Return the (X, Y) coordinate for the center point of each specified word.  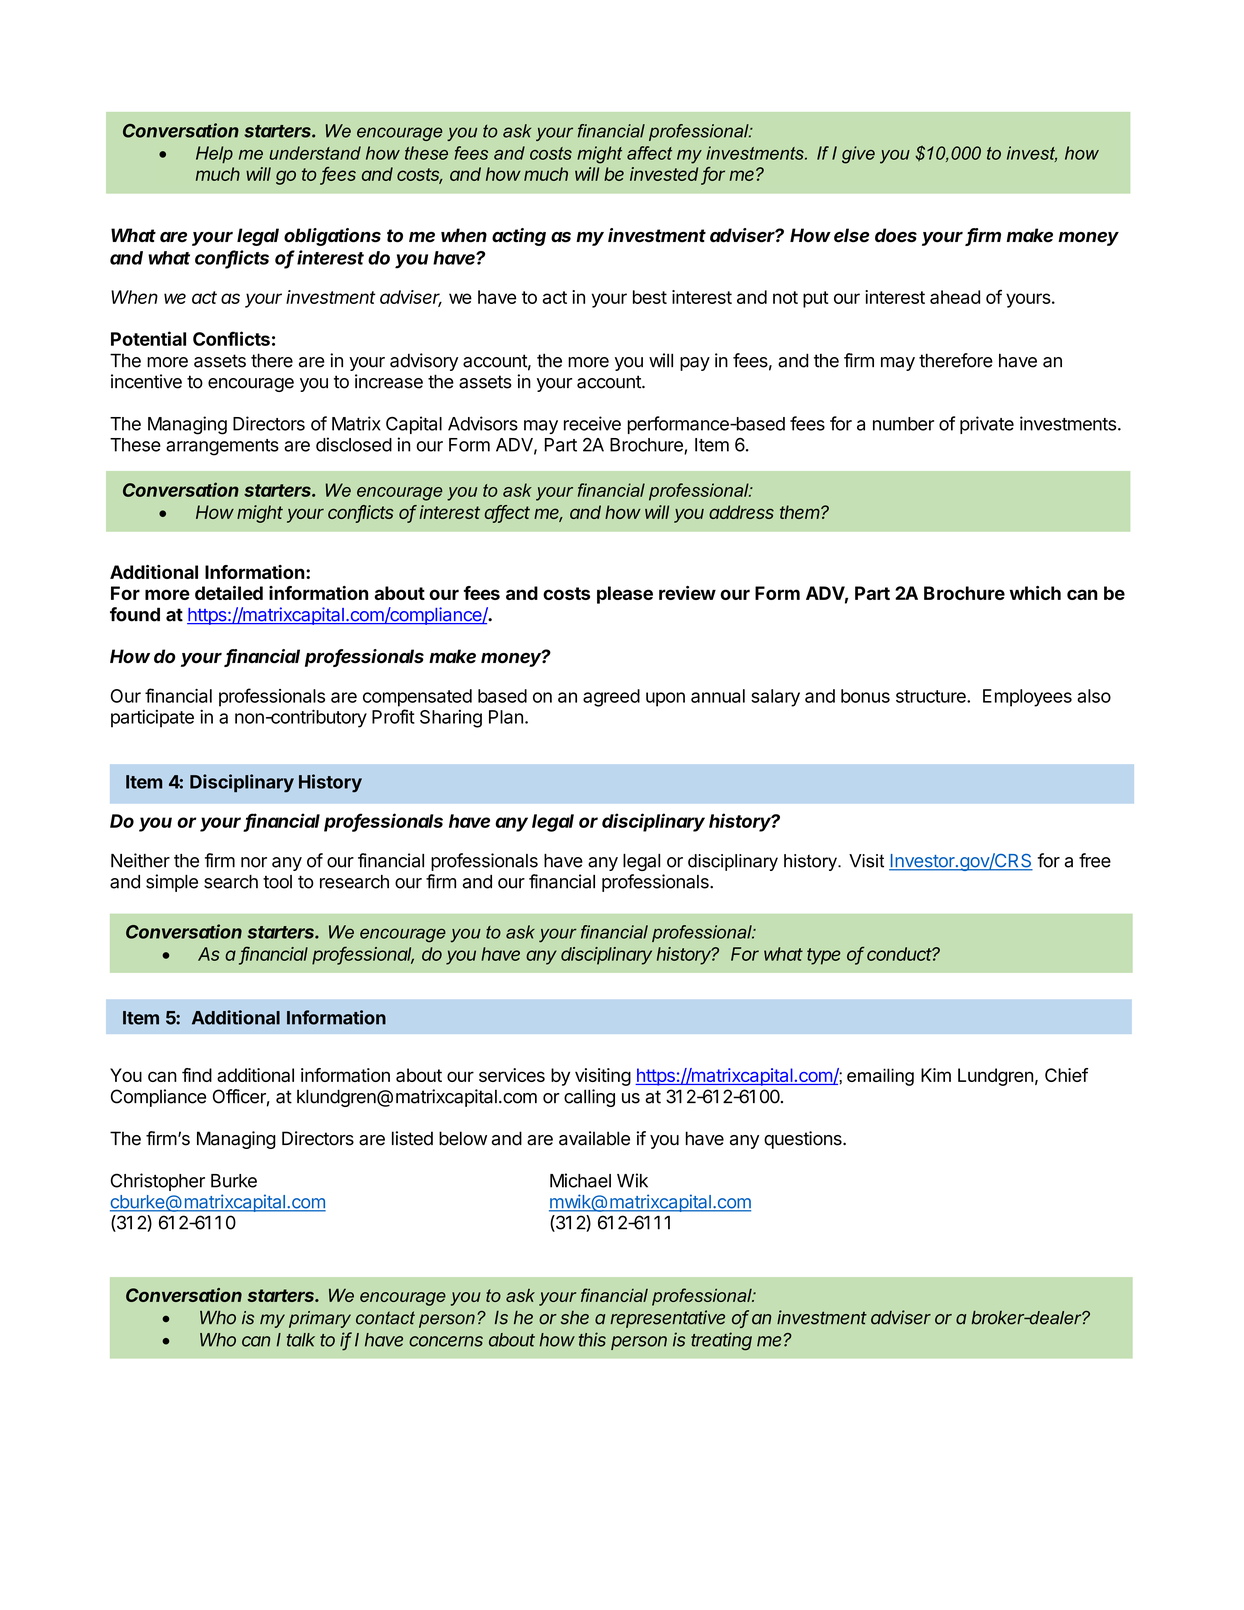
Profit (393, 716)
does (896, 235)
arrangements (222, 447)
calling (589, 1098)
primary (320, 1319)
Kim (936, 1075)
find (197, 1075)
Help (214, 154)
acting (519, 237)
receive (592, 423)
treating (721, 1341)
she (574, 1318)
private (987, 425)
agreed (611, 698)
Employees (1027, 698)
